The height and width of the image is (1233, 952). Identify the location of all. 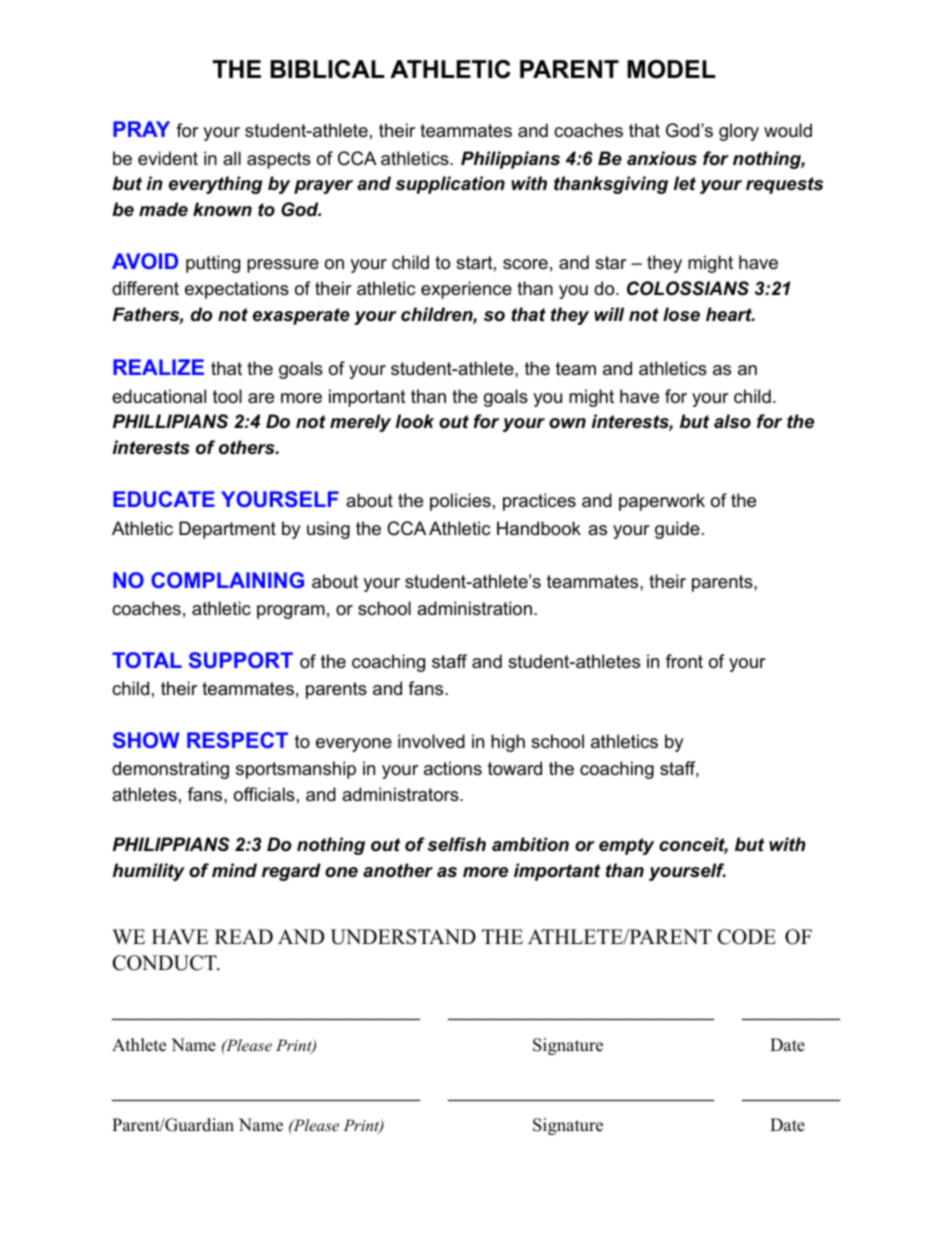
(232, 158).
